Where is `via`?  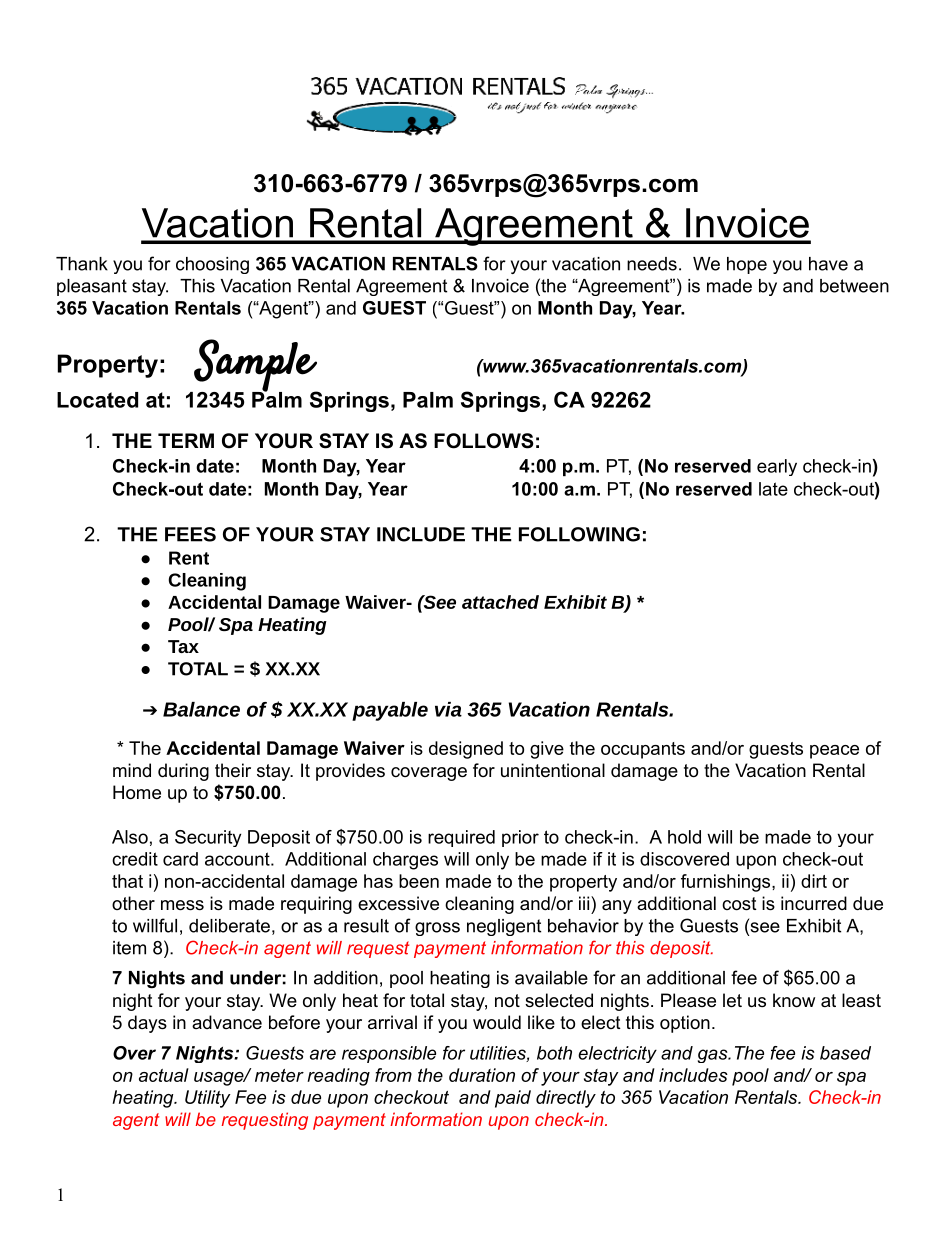 via is located at coordinates (448, 709).
